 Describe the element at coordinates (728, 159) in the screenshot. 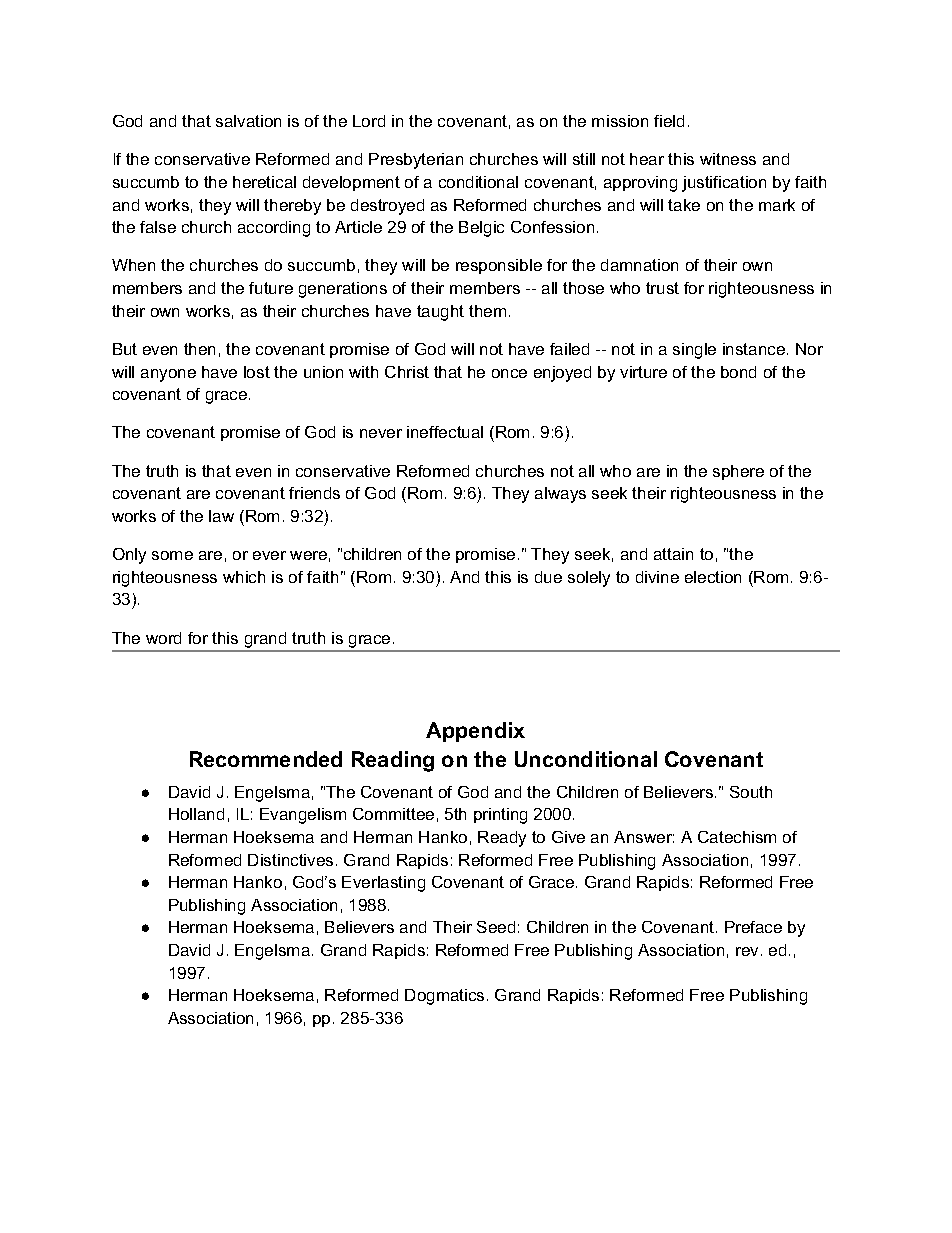

I see `witness` at that location.
